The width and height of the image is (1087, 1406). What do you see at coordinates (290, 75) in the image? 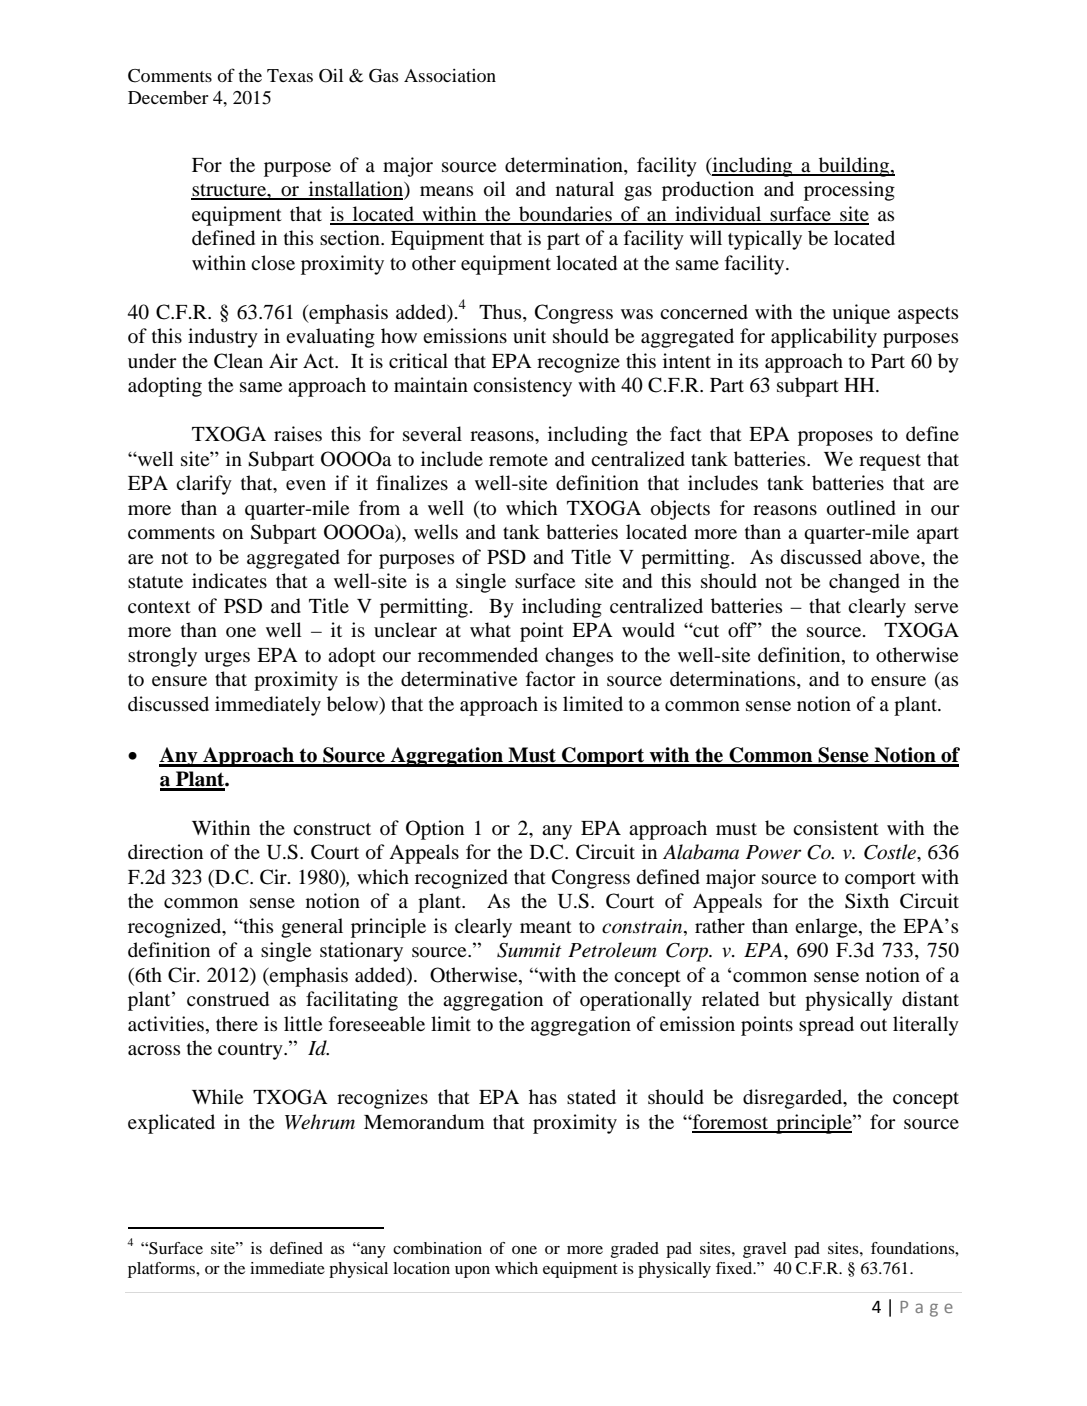
I see `Texas` at bounding box center [290, 75].
